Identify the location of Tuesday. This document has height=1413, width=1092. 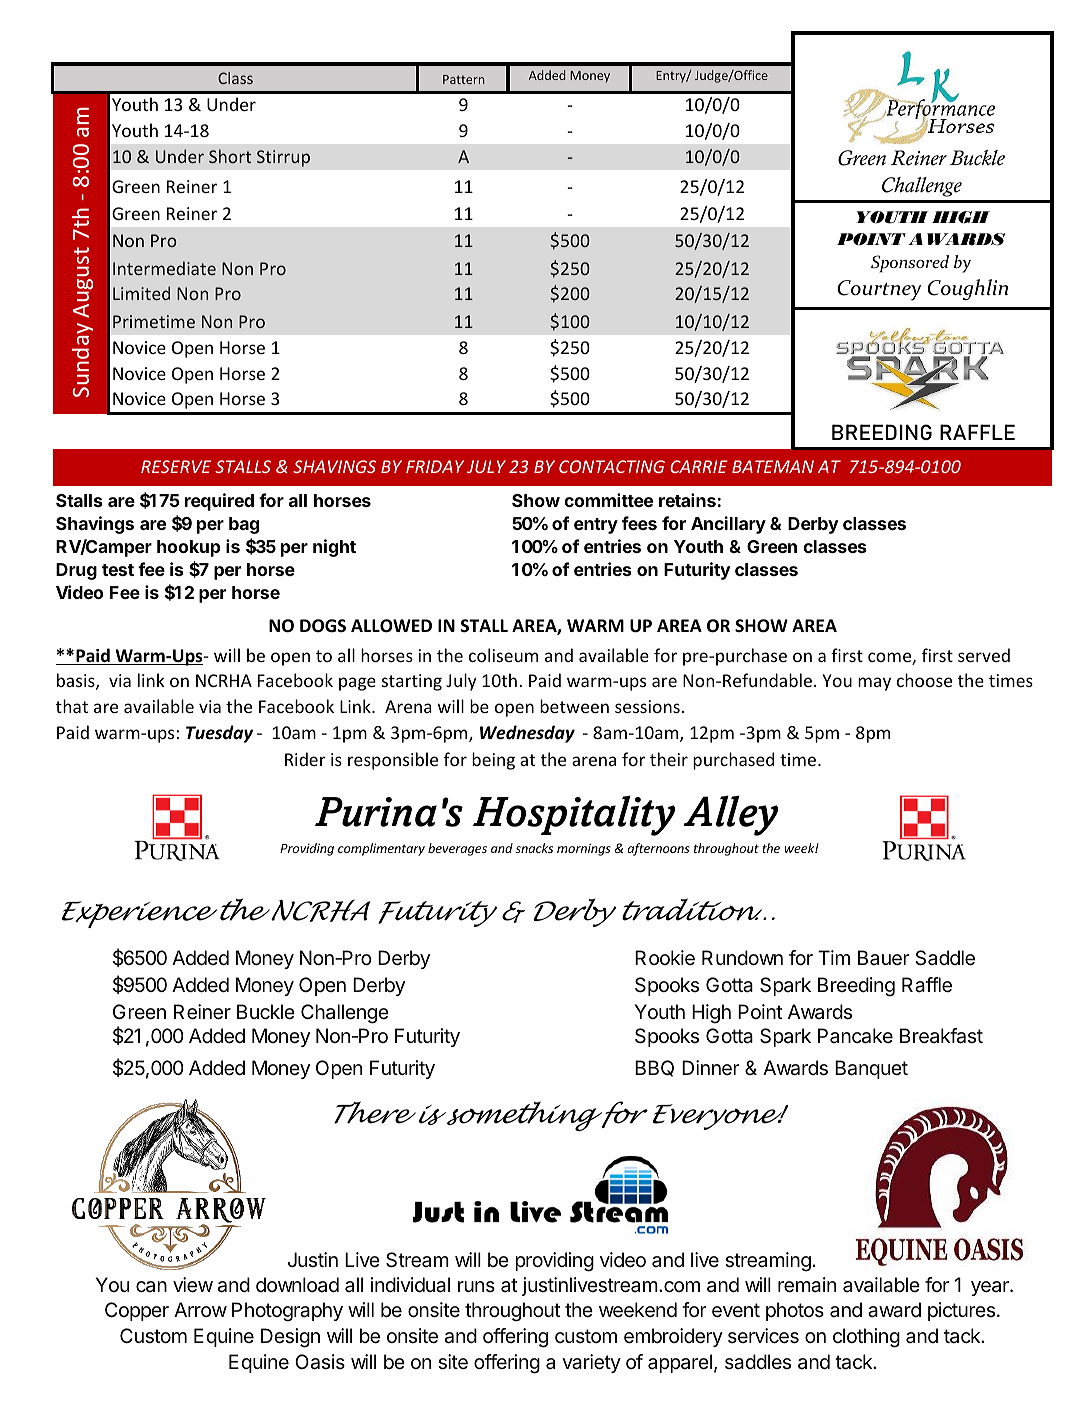
(219, 734).
